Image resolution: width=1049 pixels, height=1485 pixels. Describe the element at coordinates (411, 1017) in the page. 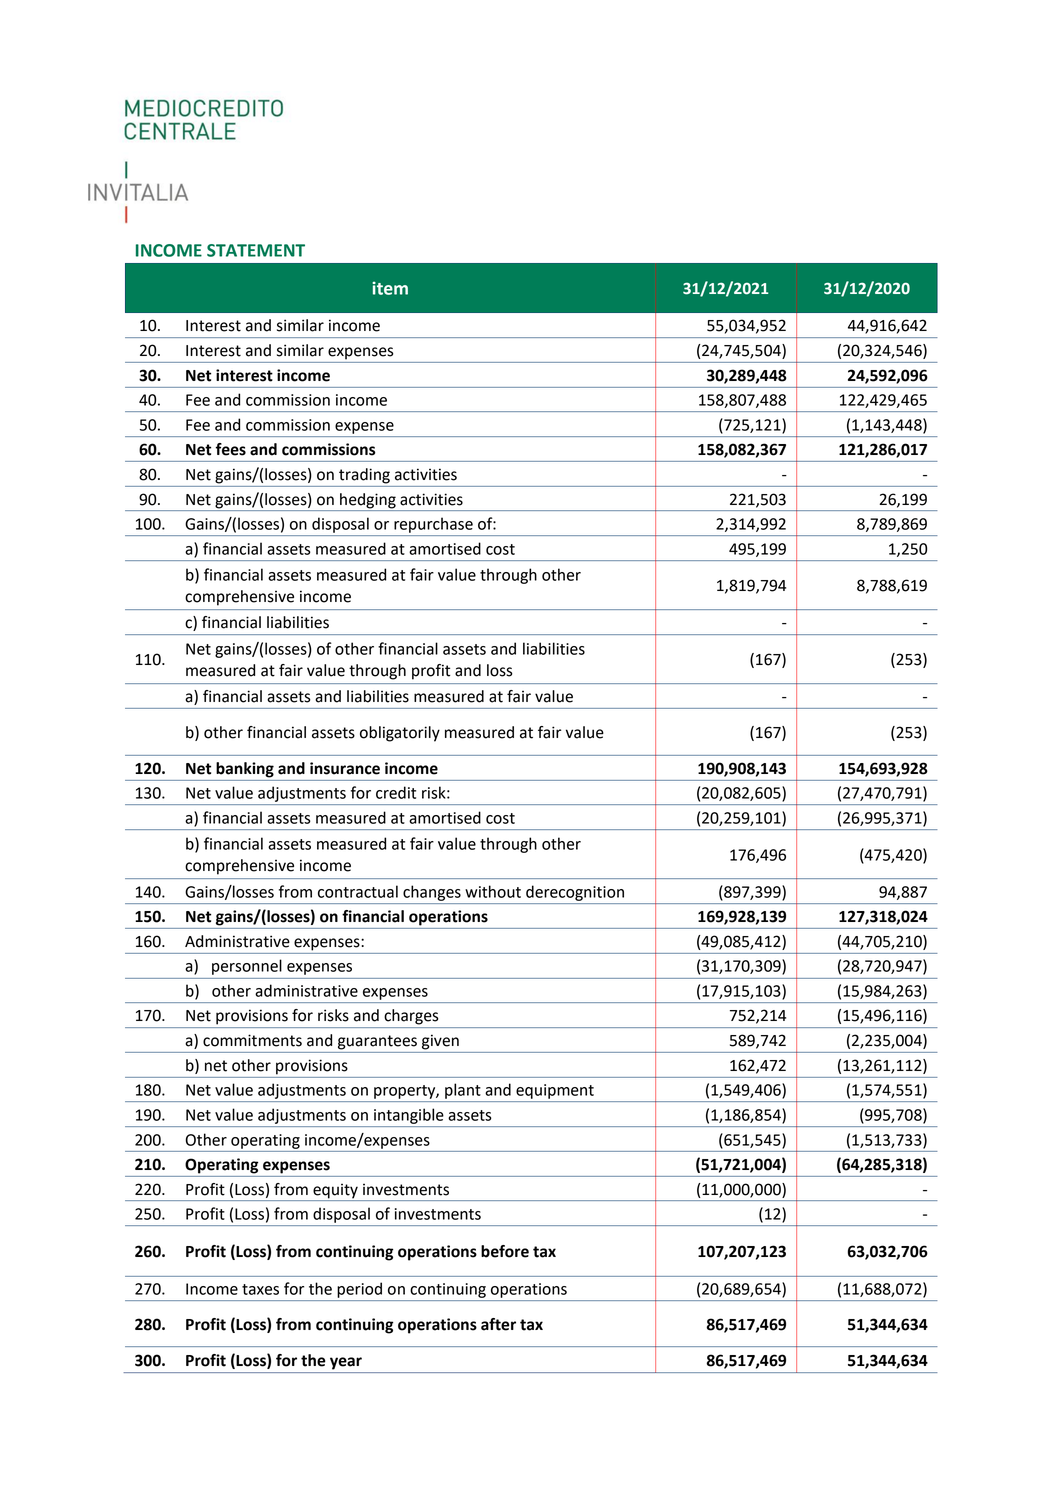

I see `charges` at that location.
